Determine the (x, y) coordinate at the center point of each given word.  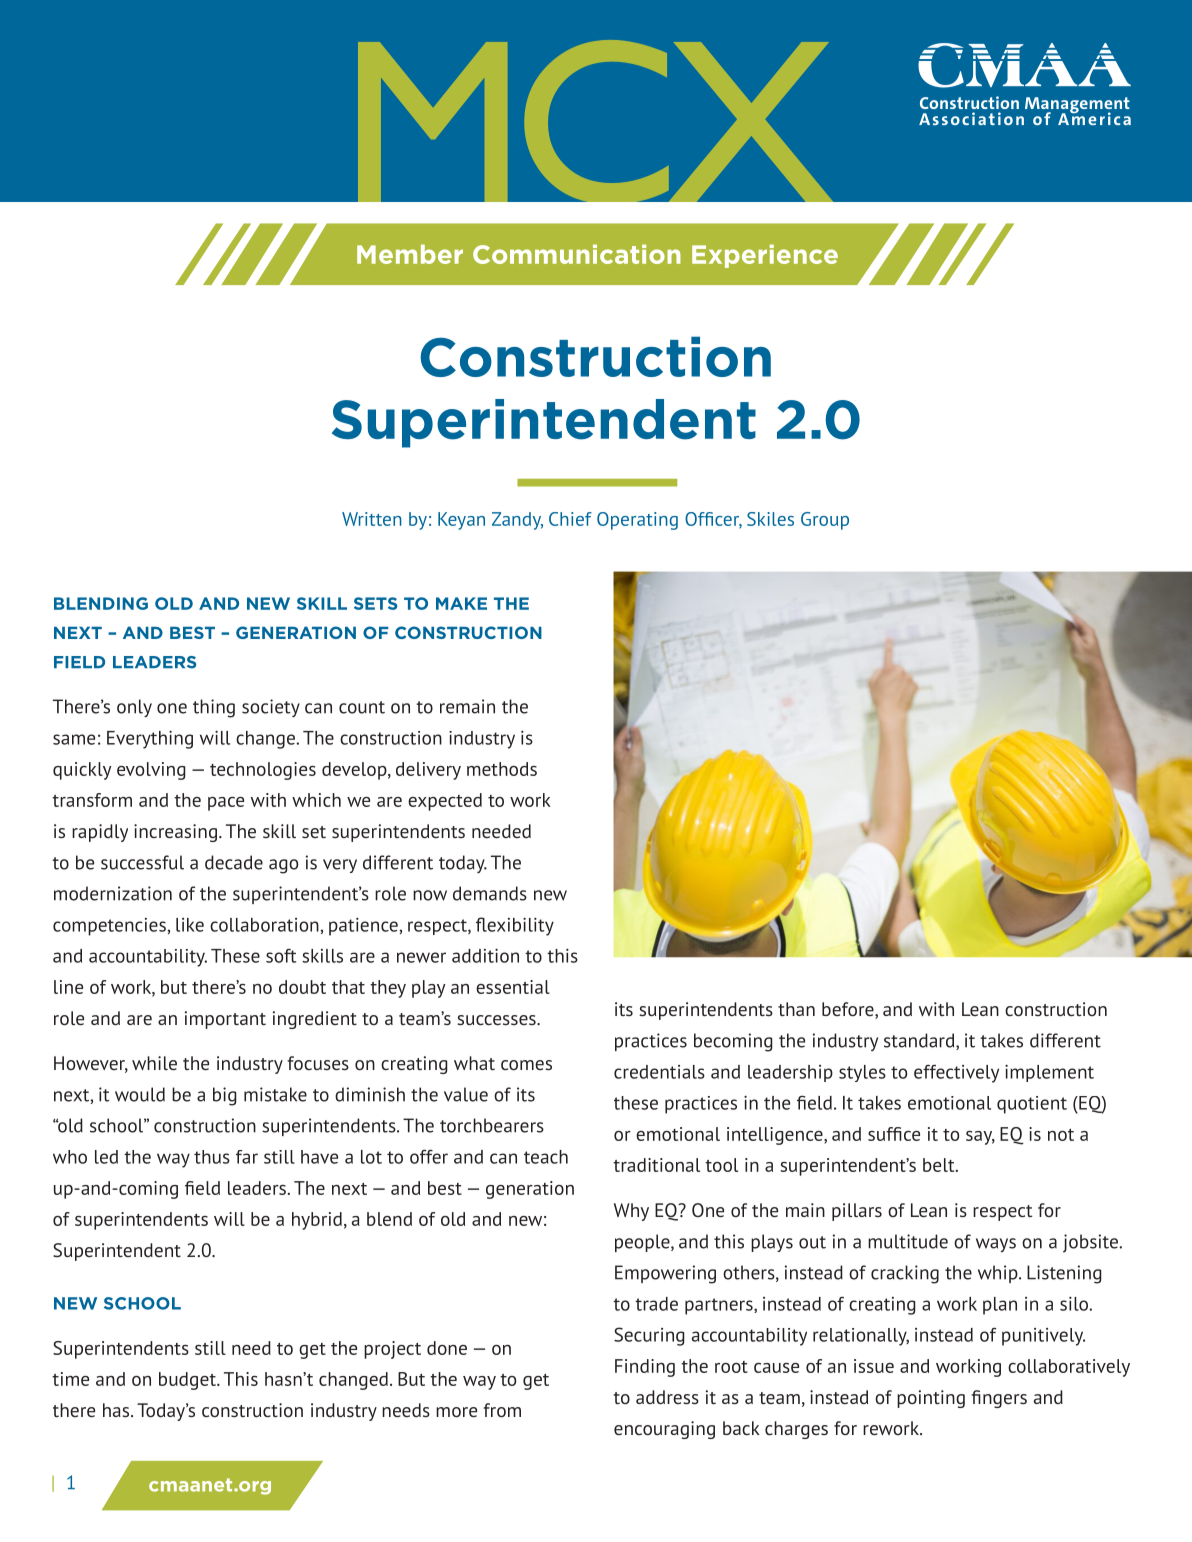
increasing (175, 833)
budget (188, 1381)
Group (825, 521)
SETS (375, 603)
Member (410, 254)
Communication (577, 254)
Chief (570, 519)
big (225, 1096)
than (796, 1009)
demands (490, 893)
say (980, 1138)
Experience (765, 256)
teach (546, 1157)
